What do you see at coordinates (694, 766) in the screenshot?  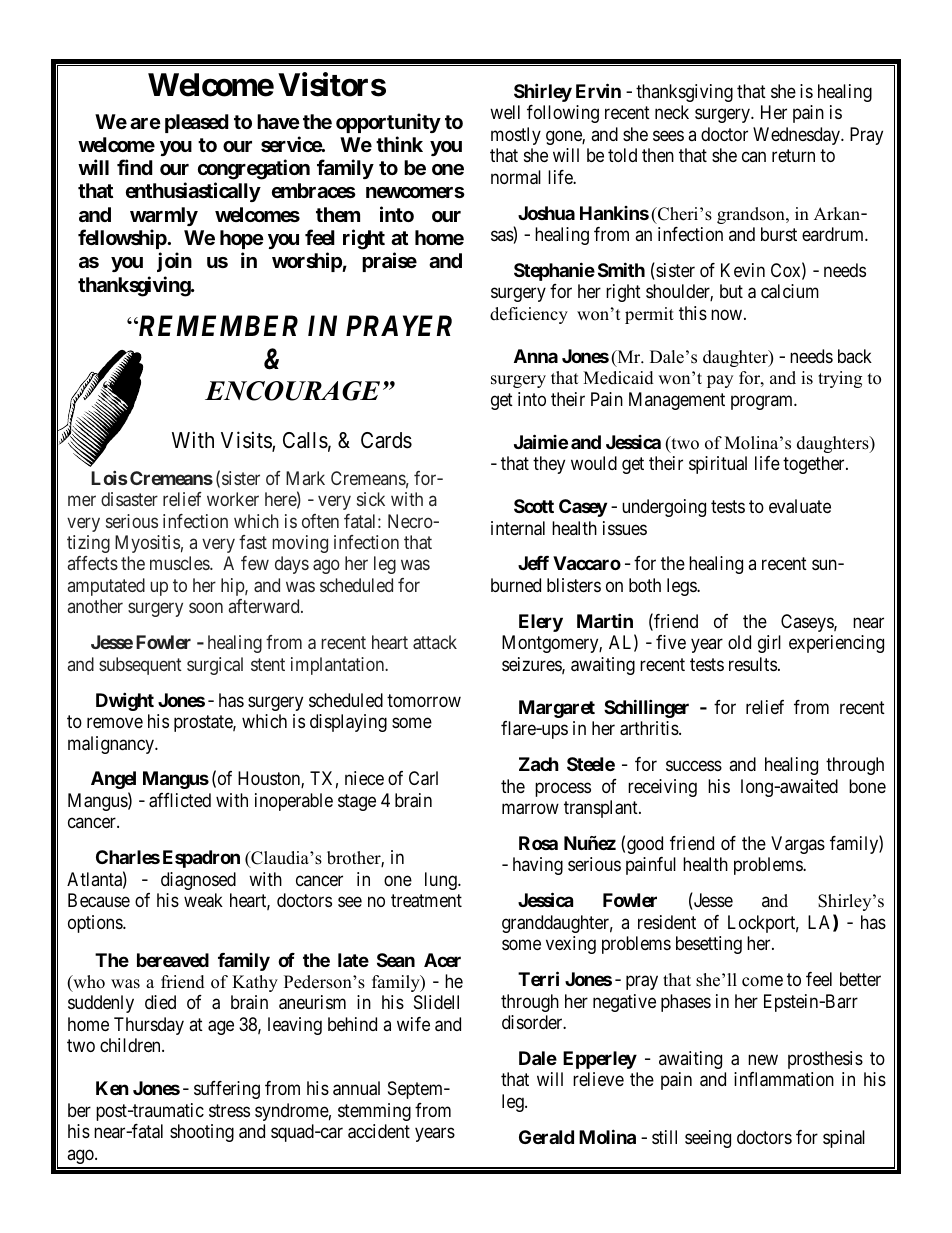 I see `success` at bounding box center [694, 766].
